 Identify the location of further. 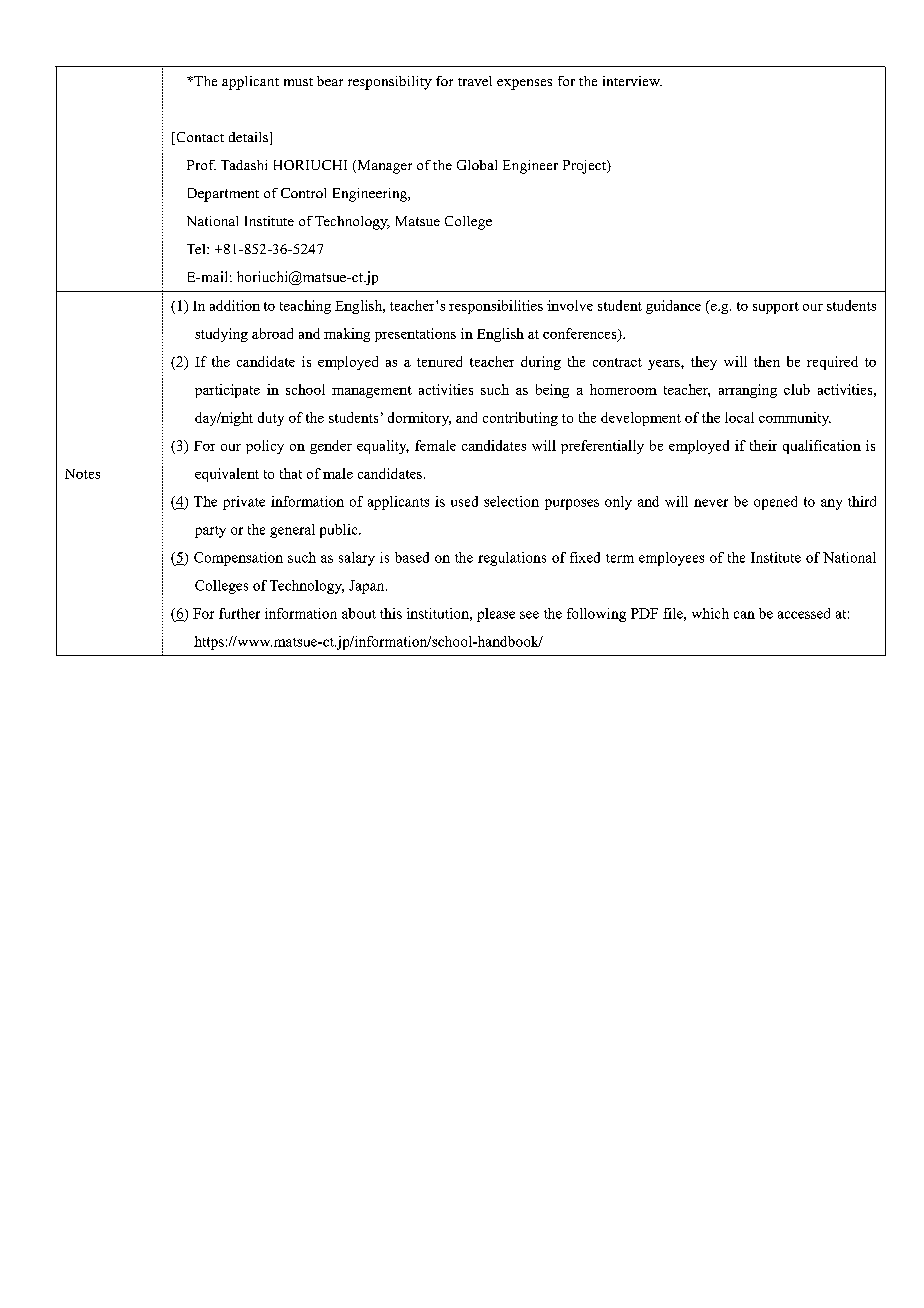
(239, 613).
